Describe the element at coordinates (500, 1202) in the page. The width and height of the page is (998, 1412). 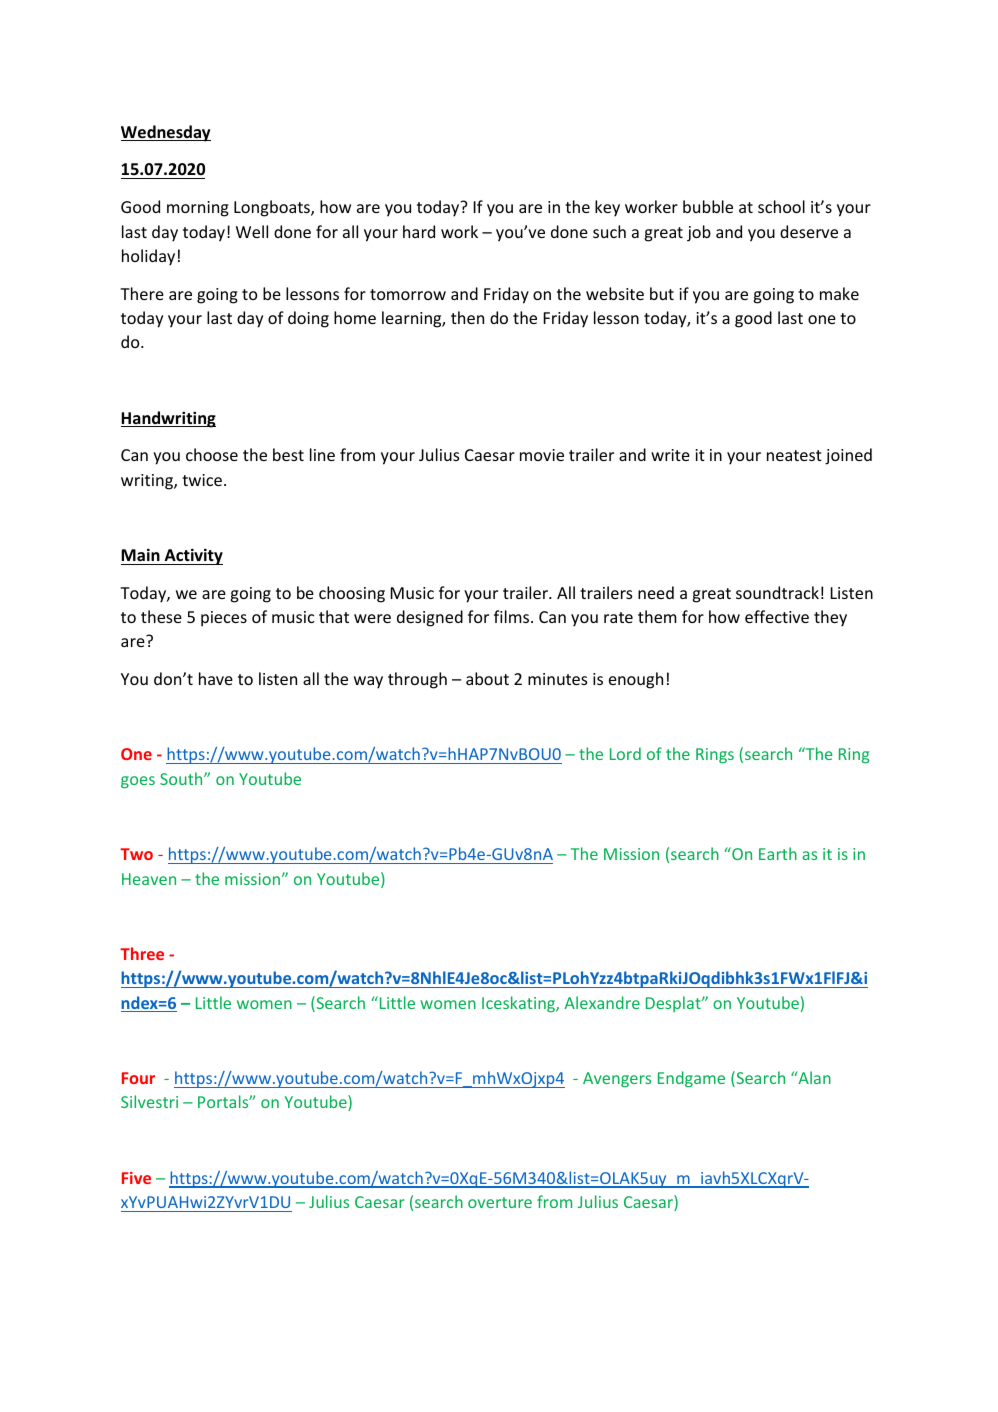
I see `overture` at that location.
